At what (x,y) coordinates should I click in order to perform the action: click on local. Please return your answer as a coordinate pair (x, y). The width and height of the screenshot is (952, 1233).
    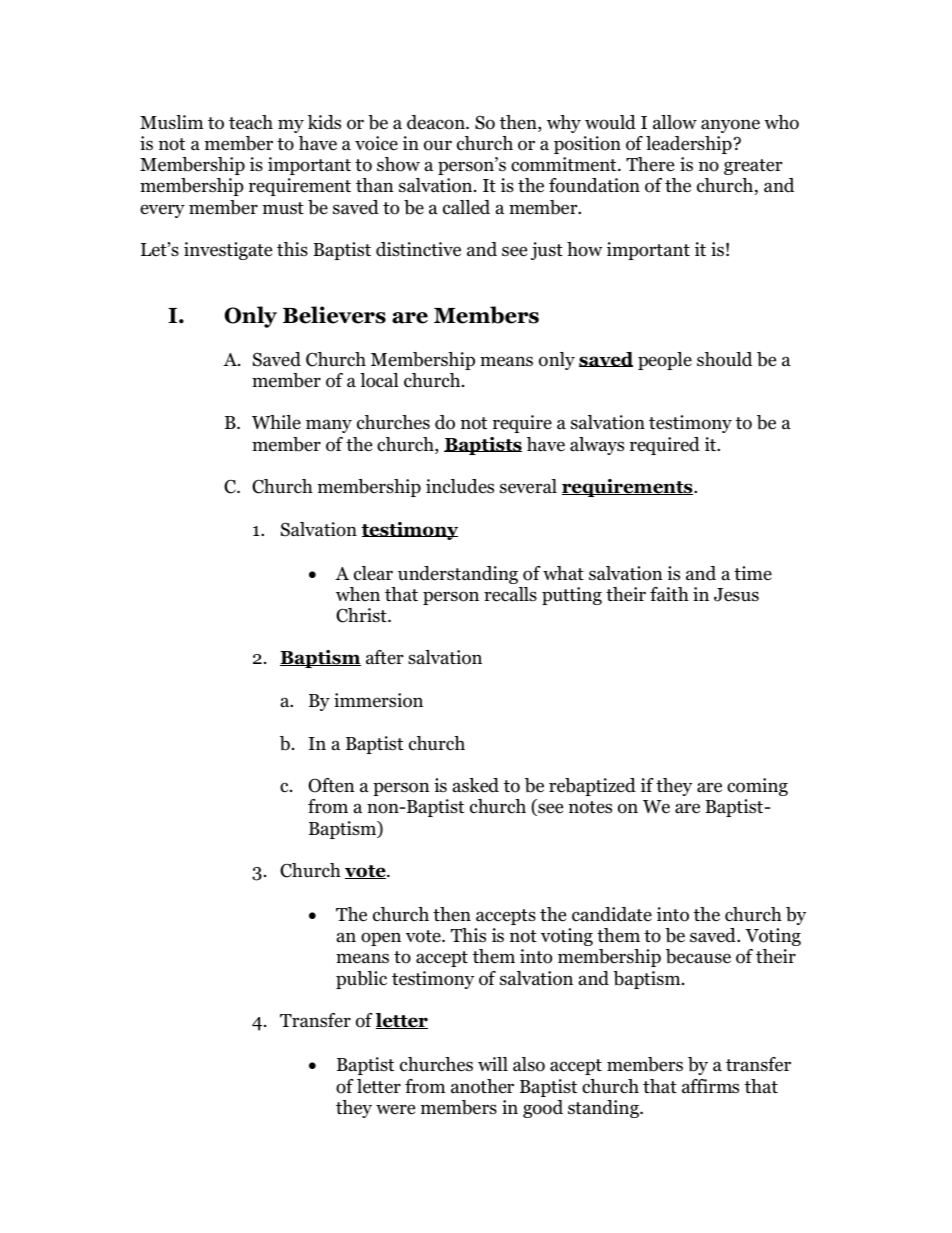
    Looking at the image, I should click on (379, 380).
